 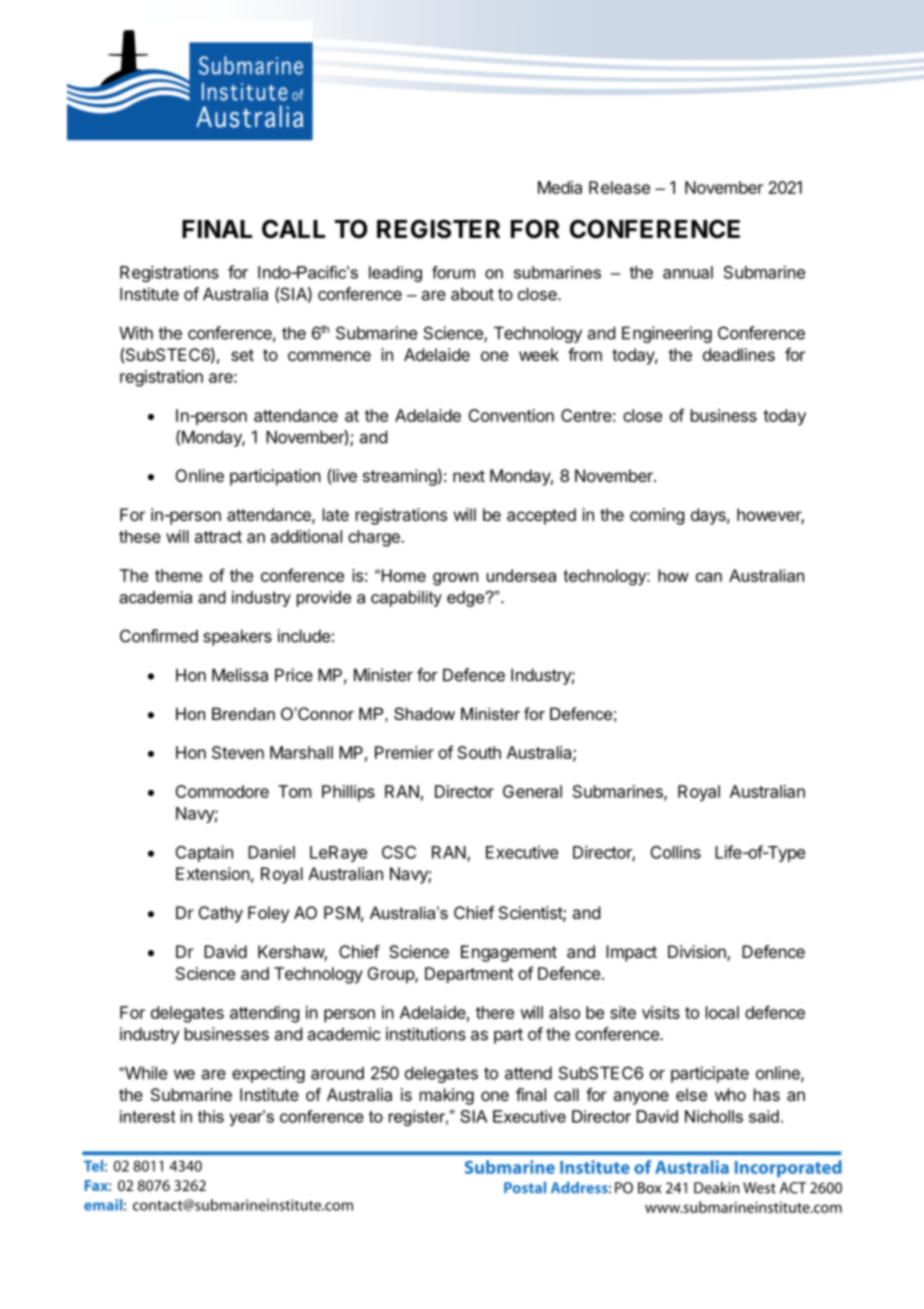 I want to click on this, so click(x=211, y=1116).
